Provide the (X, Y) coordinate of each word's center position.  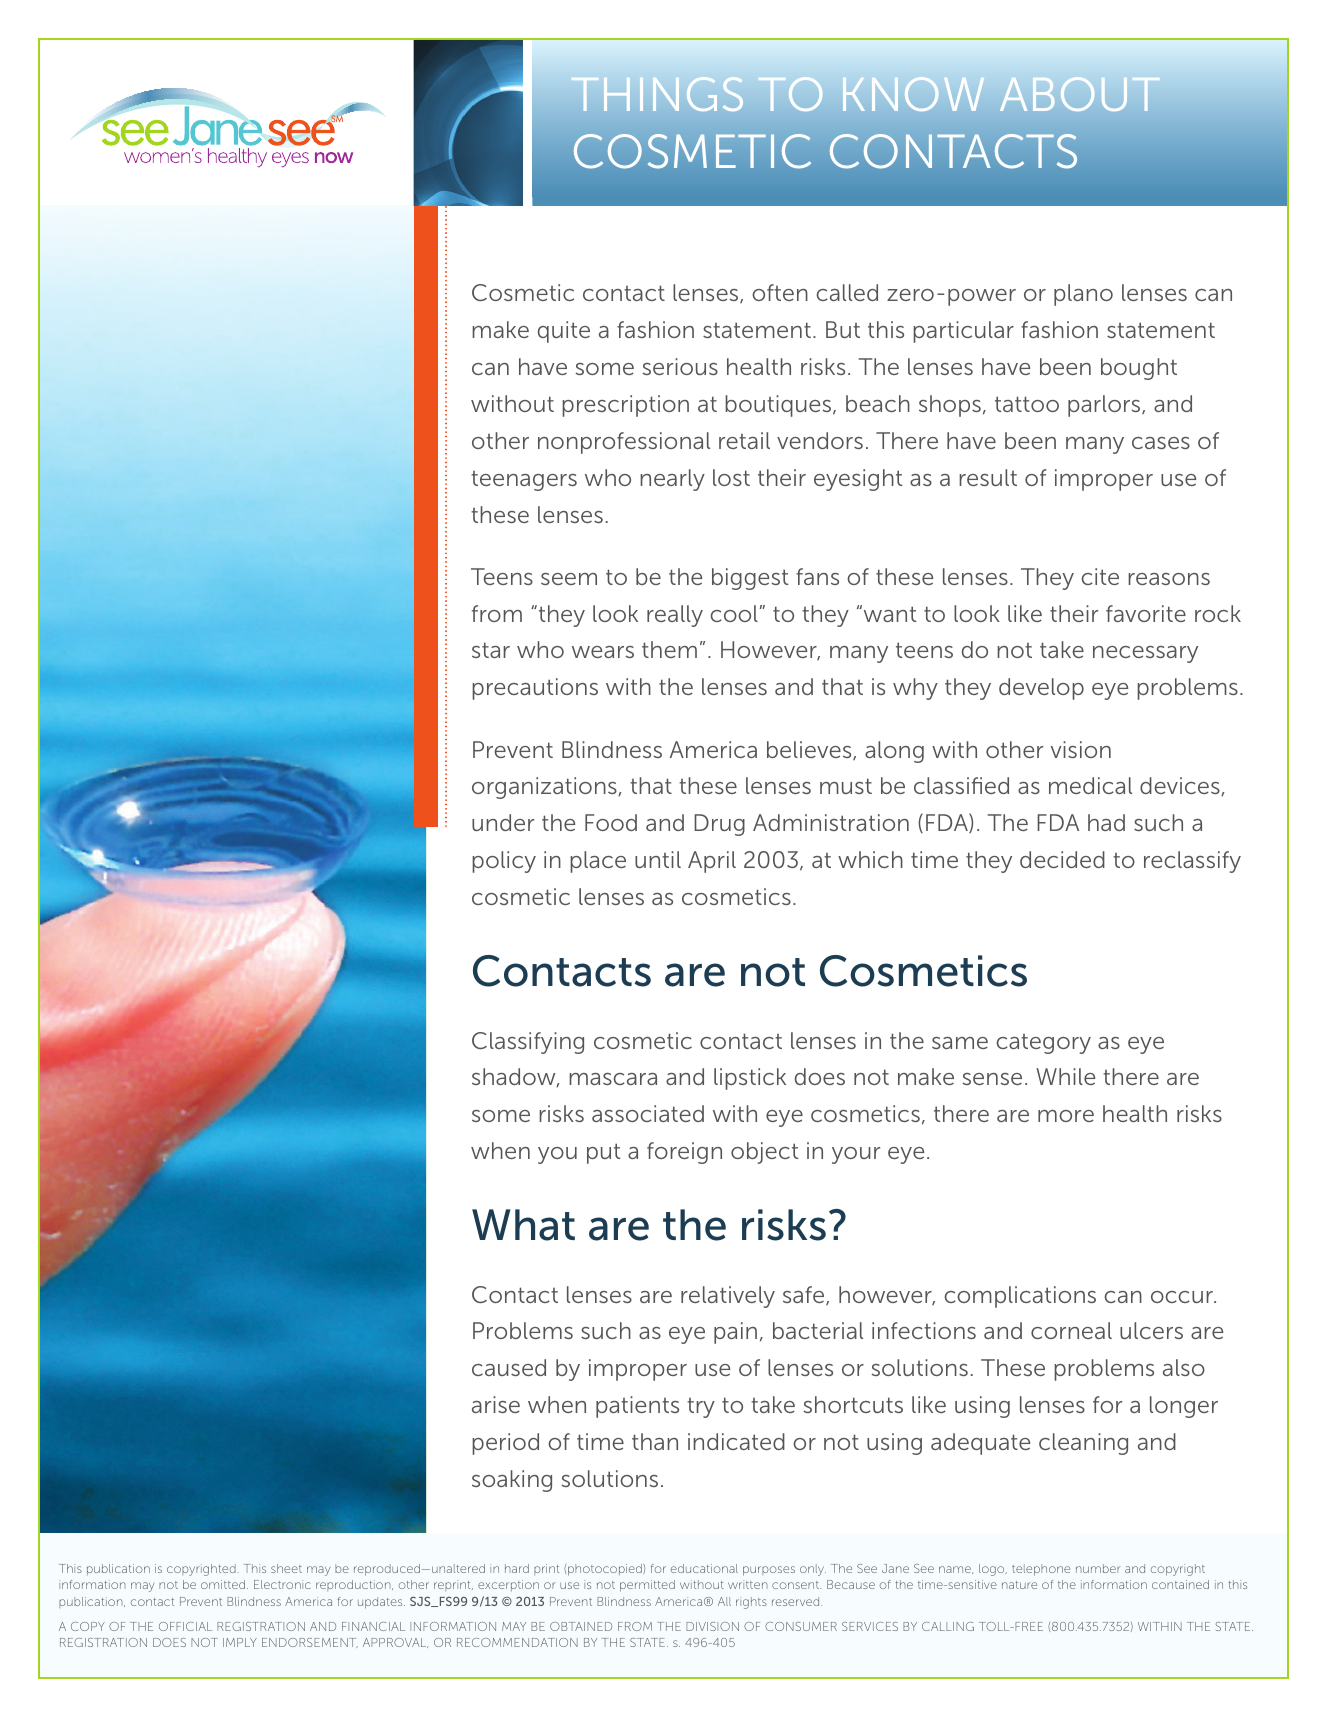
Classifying (528, 1043)
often (780, 292)
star (491, 650)
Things (657, 94)
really (675, 616)
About (1079, 94)
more (1066, 1116)
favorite (1146, 613)
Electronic (282, 1584)
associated (648, 1113)
